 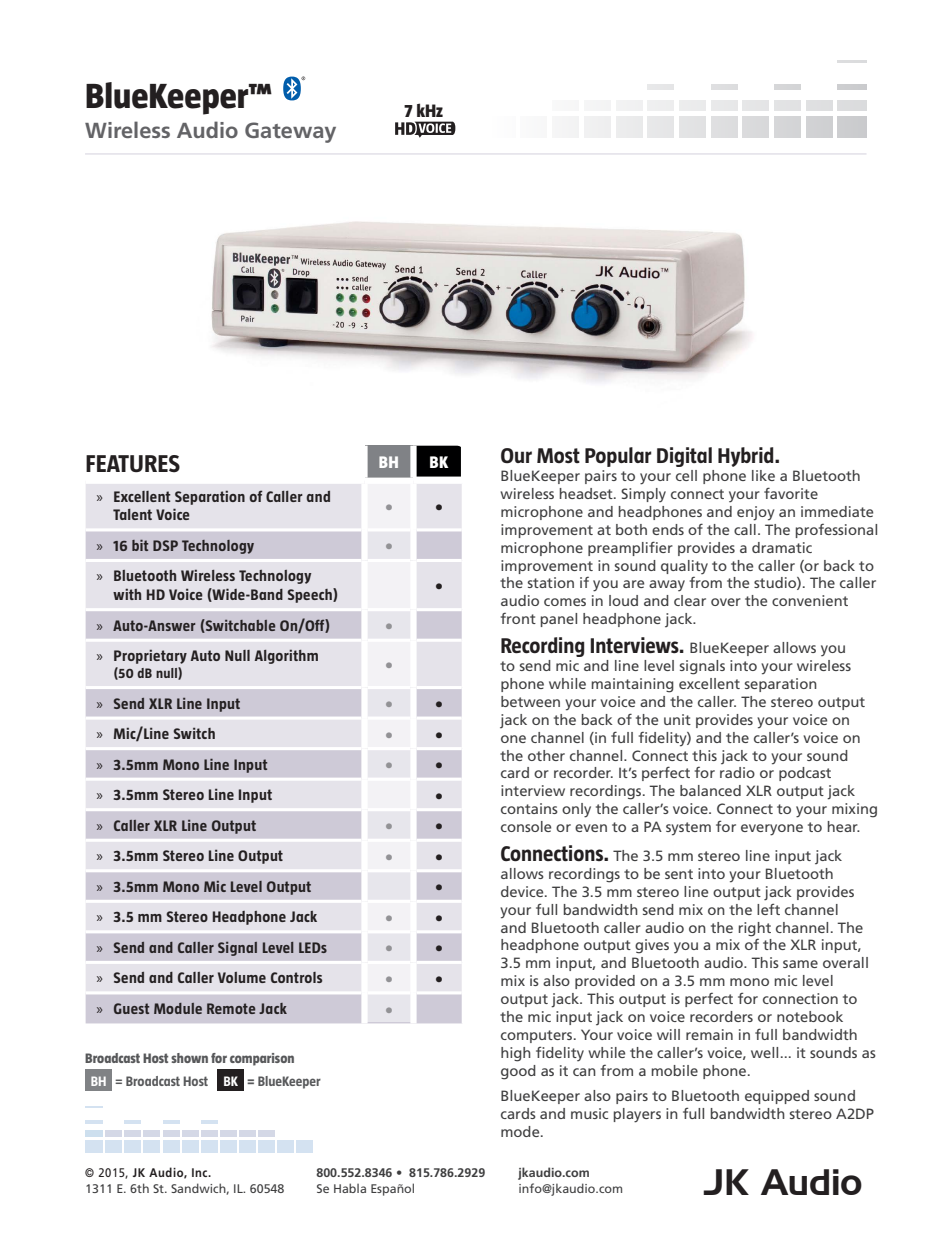 What do you see at coordinates (777, 1097) in the screenshot?
I see `equipped` at bounding box center [777, 1097].
